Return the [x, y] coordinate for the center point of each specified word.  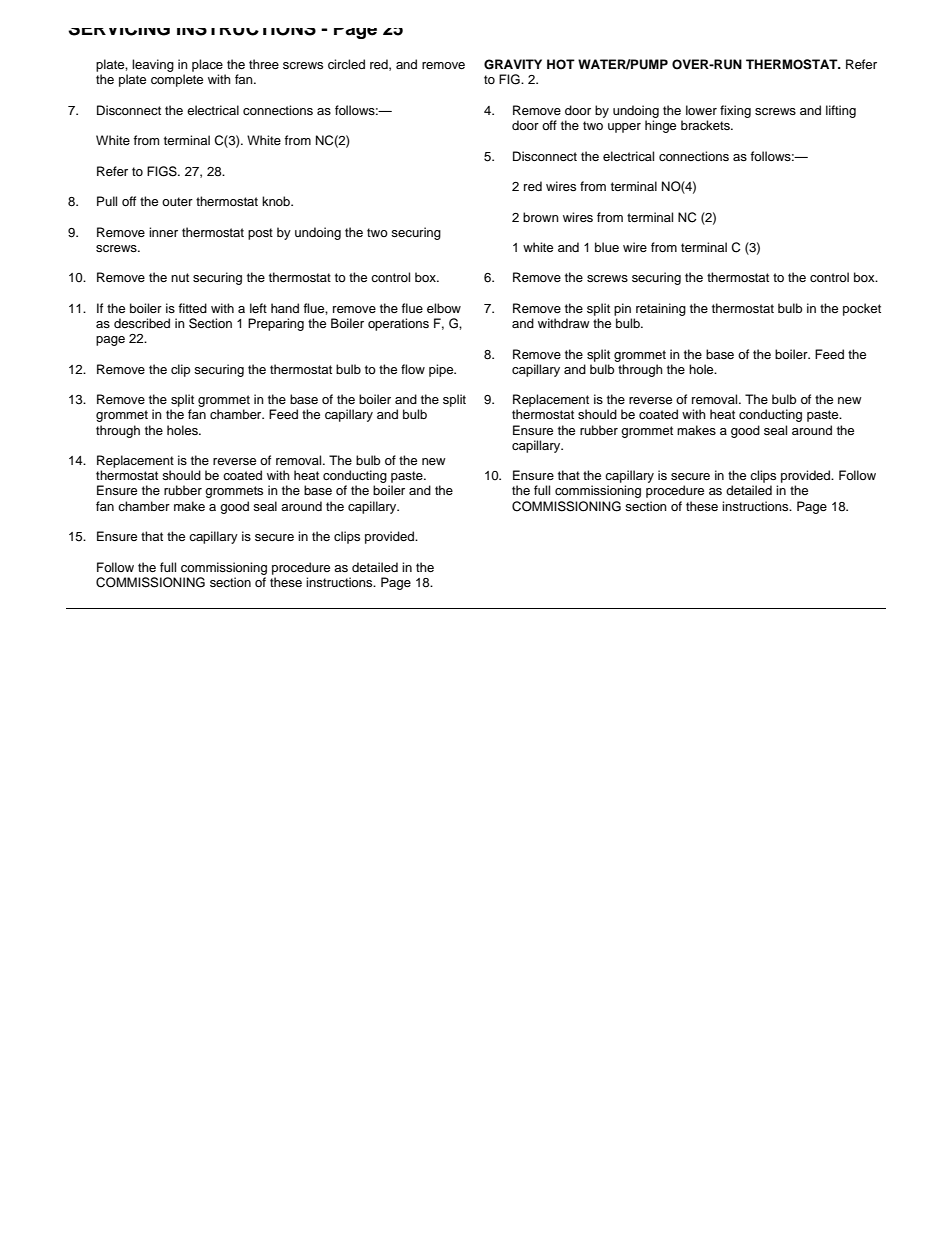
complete [177, 80]
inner [163, 232]
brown [541, 217]
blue [607, 247]
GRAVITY [513, 64]
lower [701, 110]
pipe [442, 370]
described [142, 323]
